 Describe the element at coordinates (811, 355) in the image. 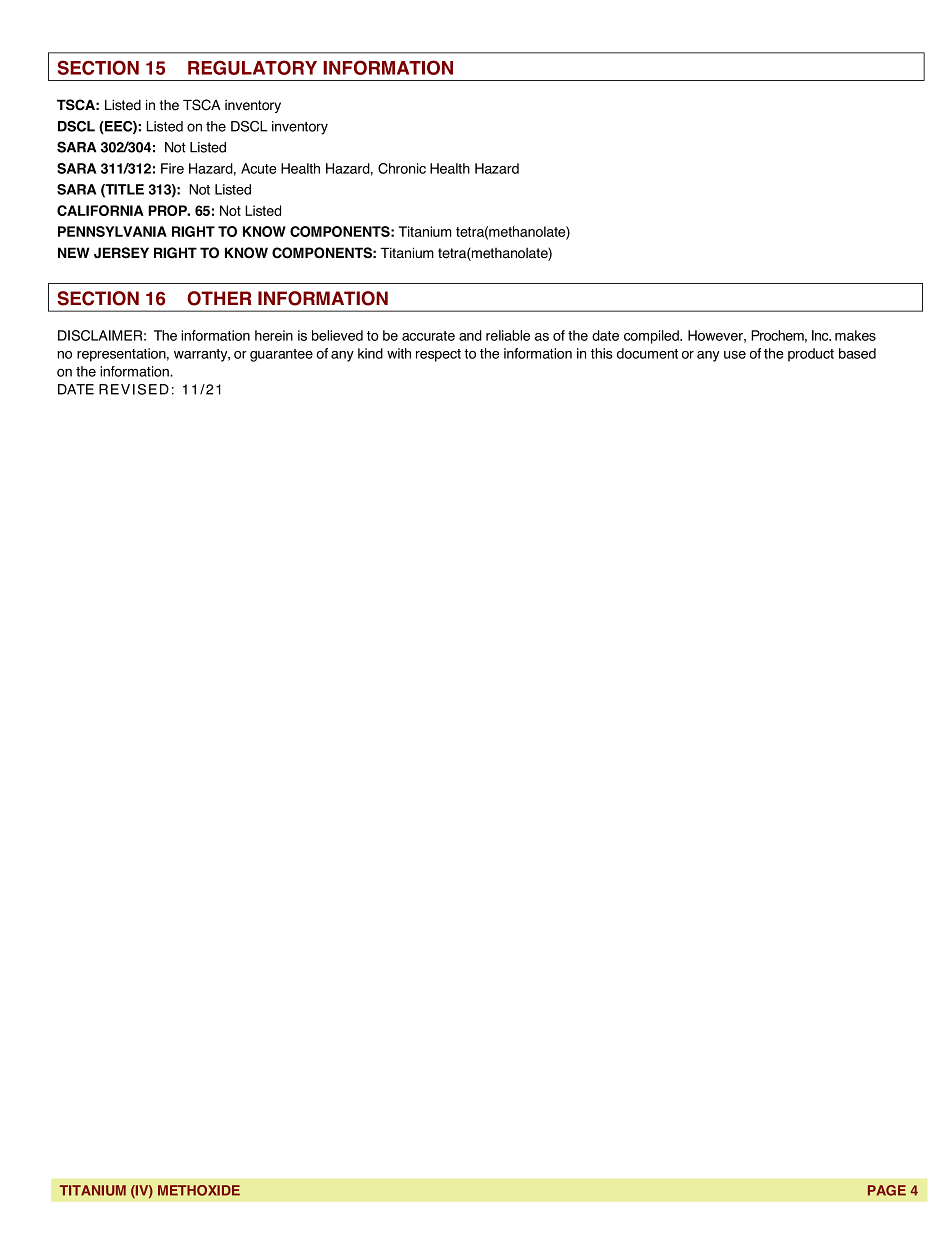

I see `product` at that location.
